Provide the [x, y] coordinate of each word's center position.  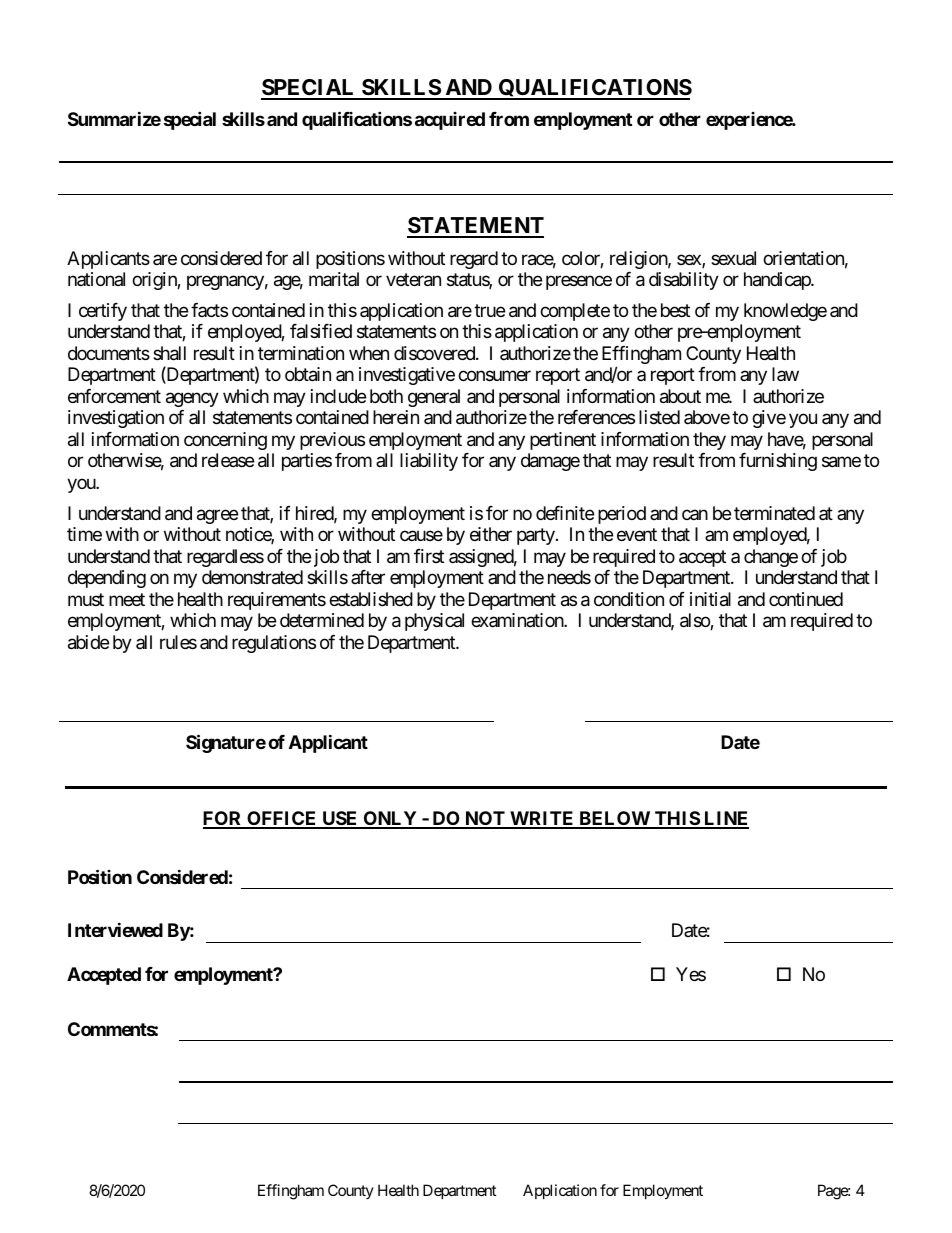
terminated [774, 513]
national [96, 279]
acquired [450, 121]
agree [217, 516]
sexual [733, 258]
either [491, 534]
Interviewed [115, 929]
